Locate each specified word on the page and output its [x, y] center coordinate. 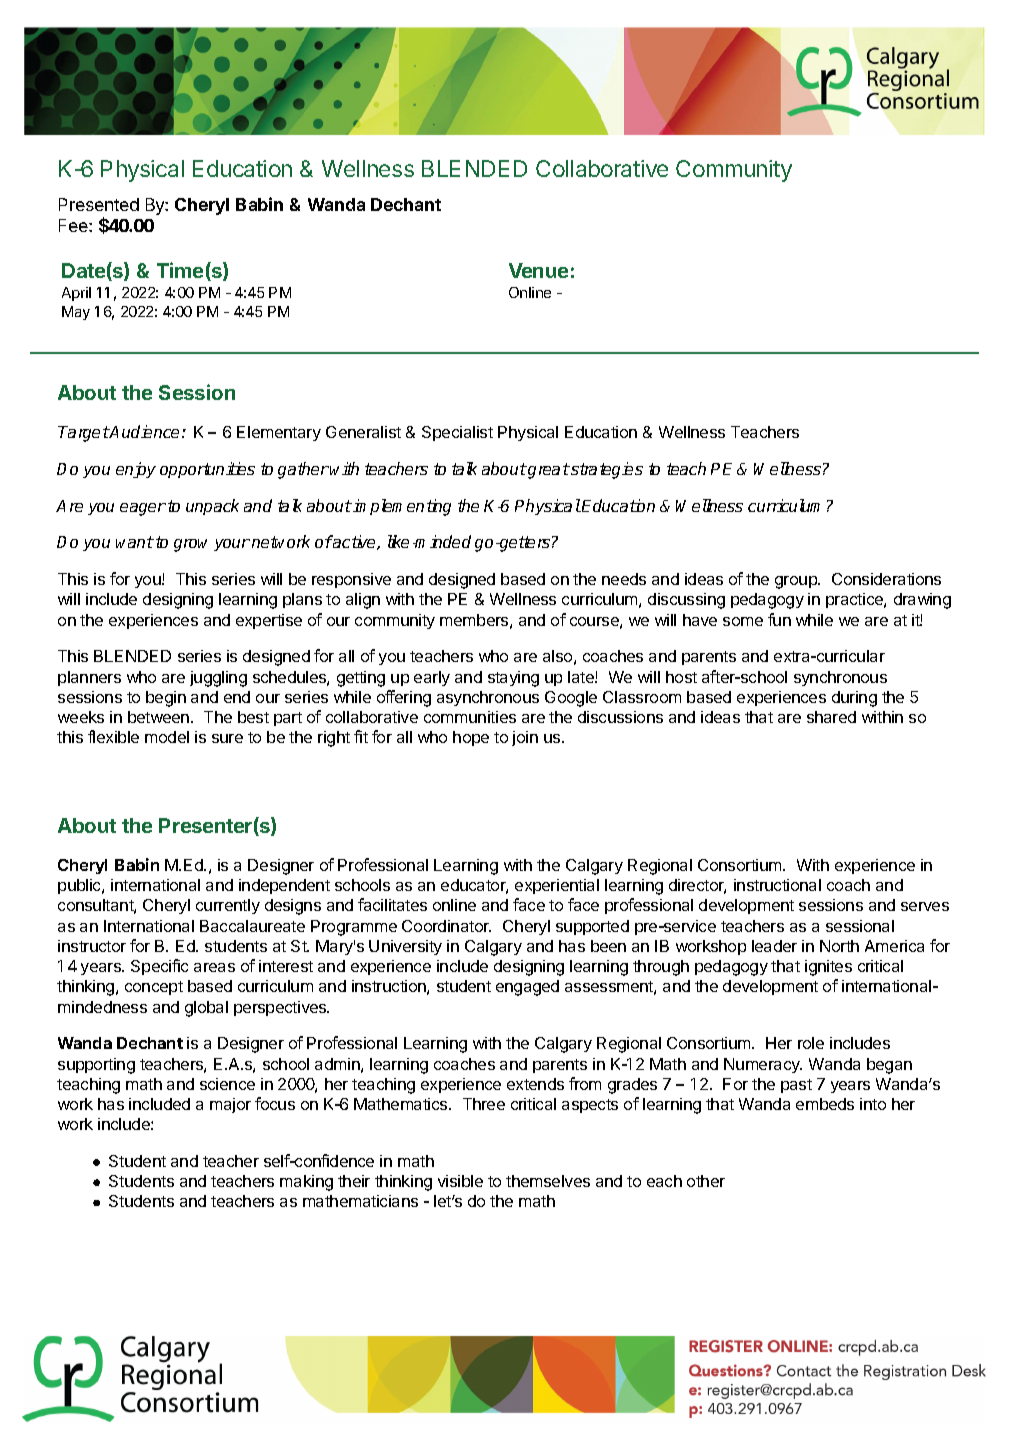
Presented [99, 204]
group [797, 582]
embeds [825, 1104]
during [854, 699]
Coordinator [446, 926]
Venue [538, 270]
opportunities [207, 470]
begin [166, 699]
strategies [606, 470]
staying [513, 679]
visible [460, 1181]
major [230, 1105]
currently [228, 906]
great [548, 471]
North [839, 946]
